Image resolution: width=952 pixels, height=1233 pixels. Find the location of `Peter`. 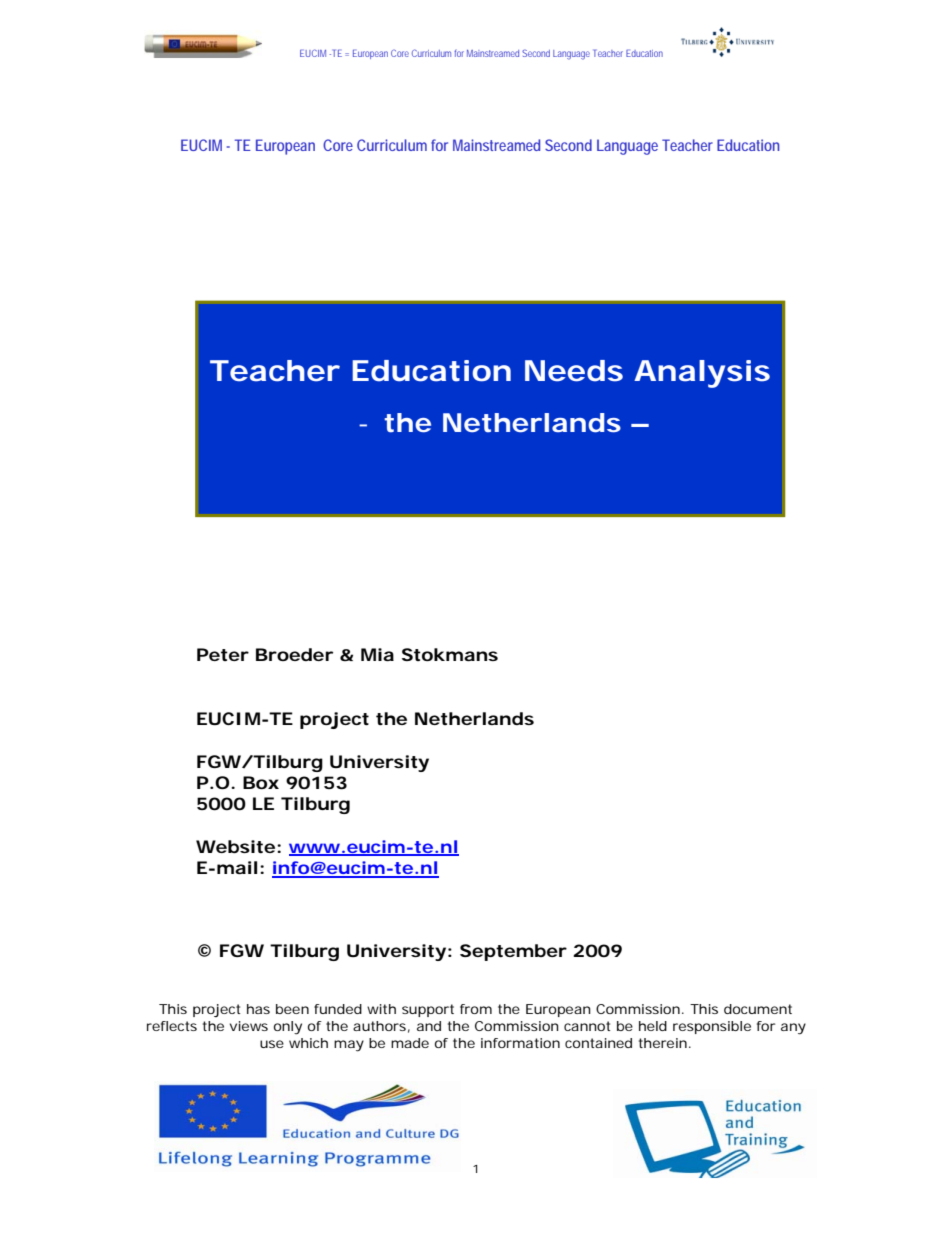

Peter is located at coordinates (223, 654).
